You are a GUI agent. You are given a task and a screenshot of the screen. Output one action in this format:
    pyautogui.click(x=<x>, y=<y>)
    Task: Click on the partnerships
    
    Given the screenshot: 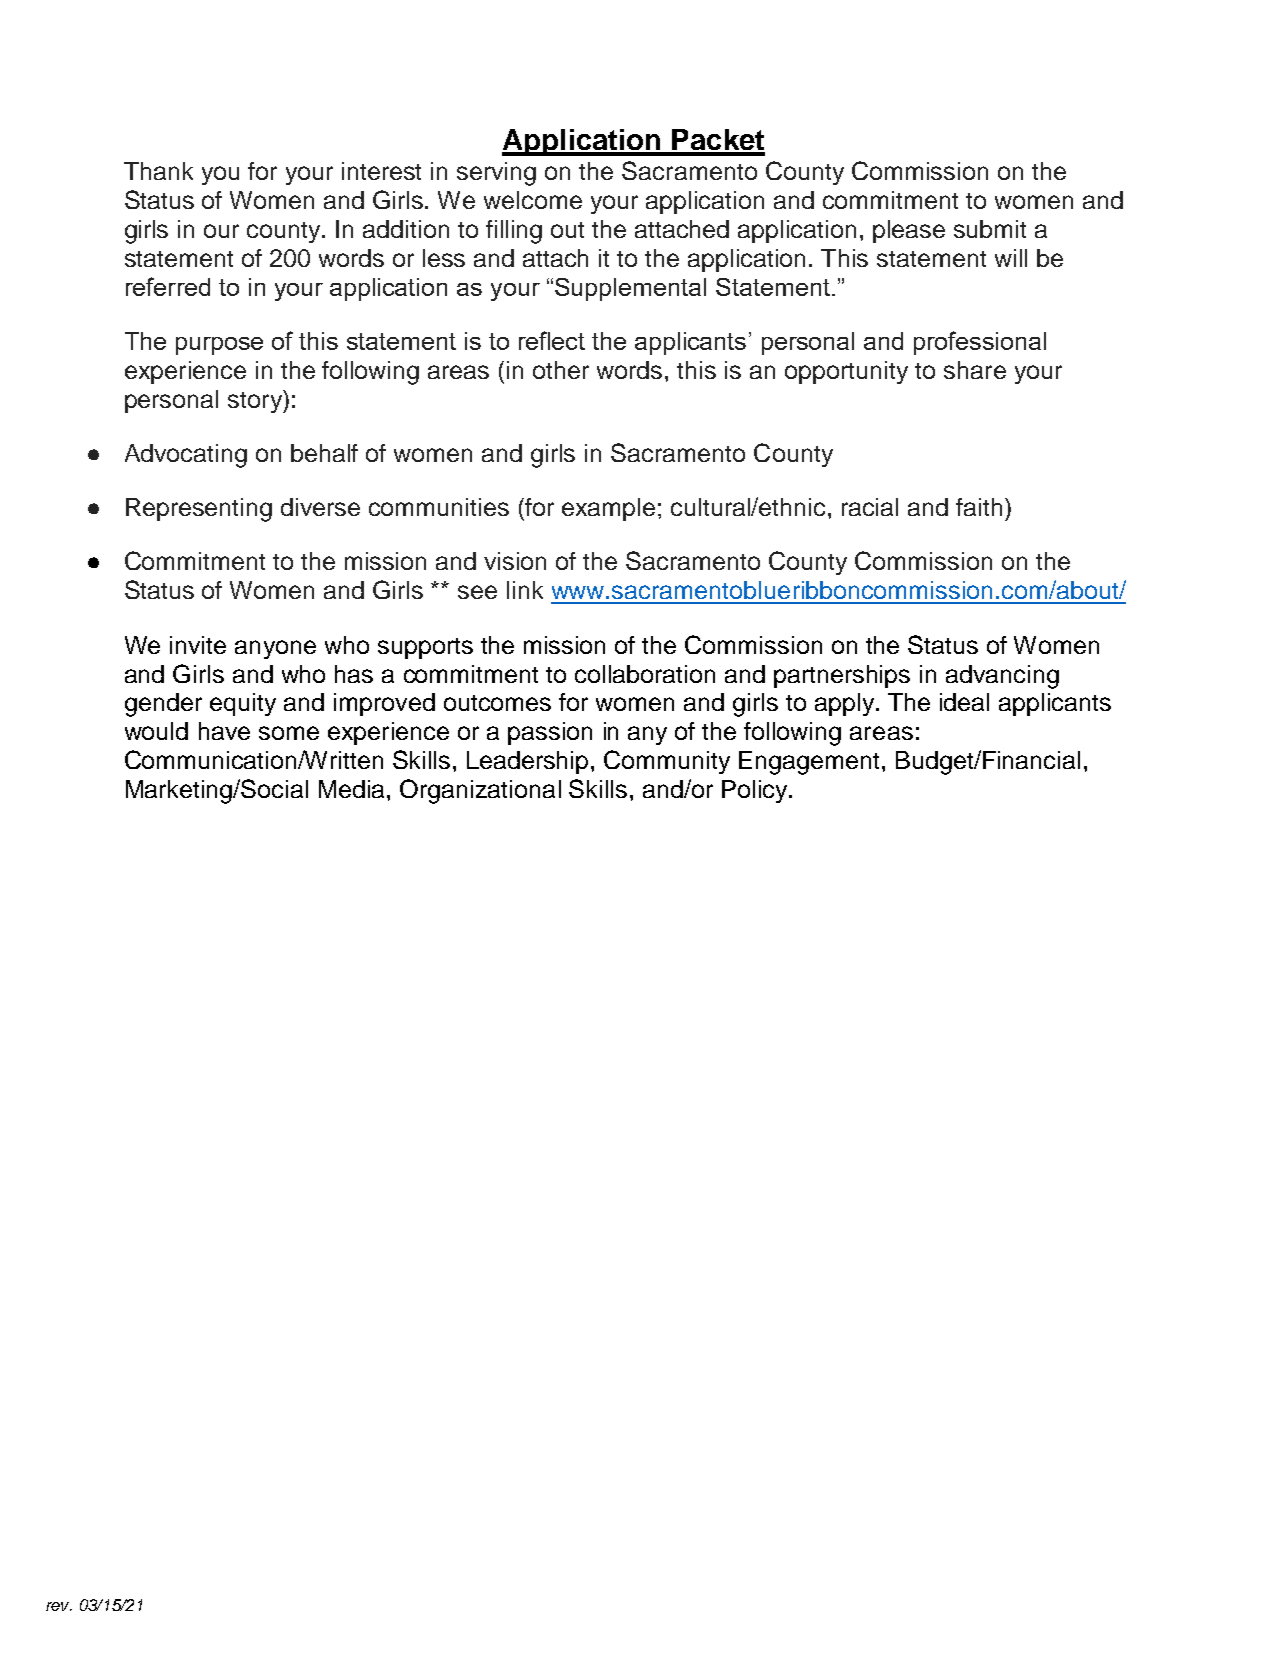 What is the action you would take?
    pyautogui.click(x=842, y=676)
